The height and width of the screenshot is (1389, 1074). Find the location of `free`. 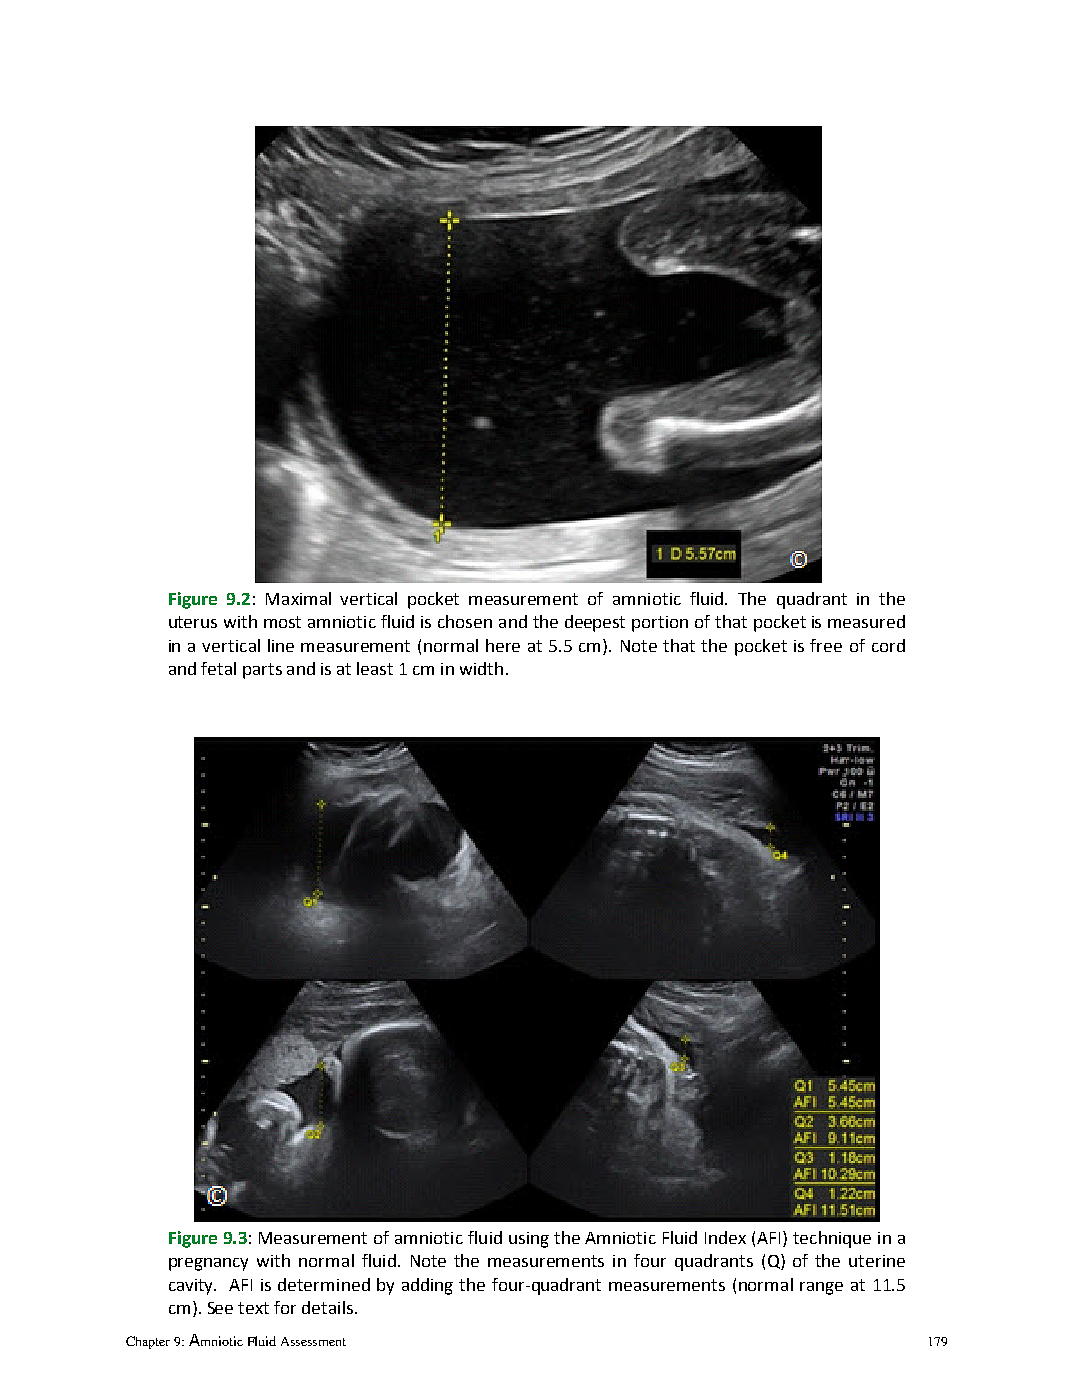

free is located at coordinates (826, 645).
